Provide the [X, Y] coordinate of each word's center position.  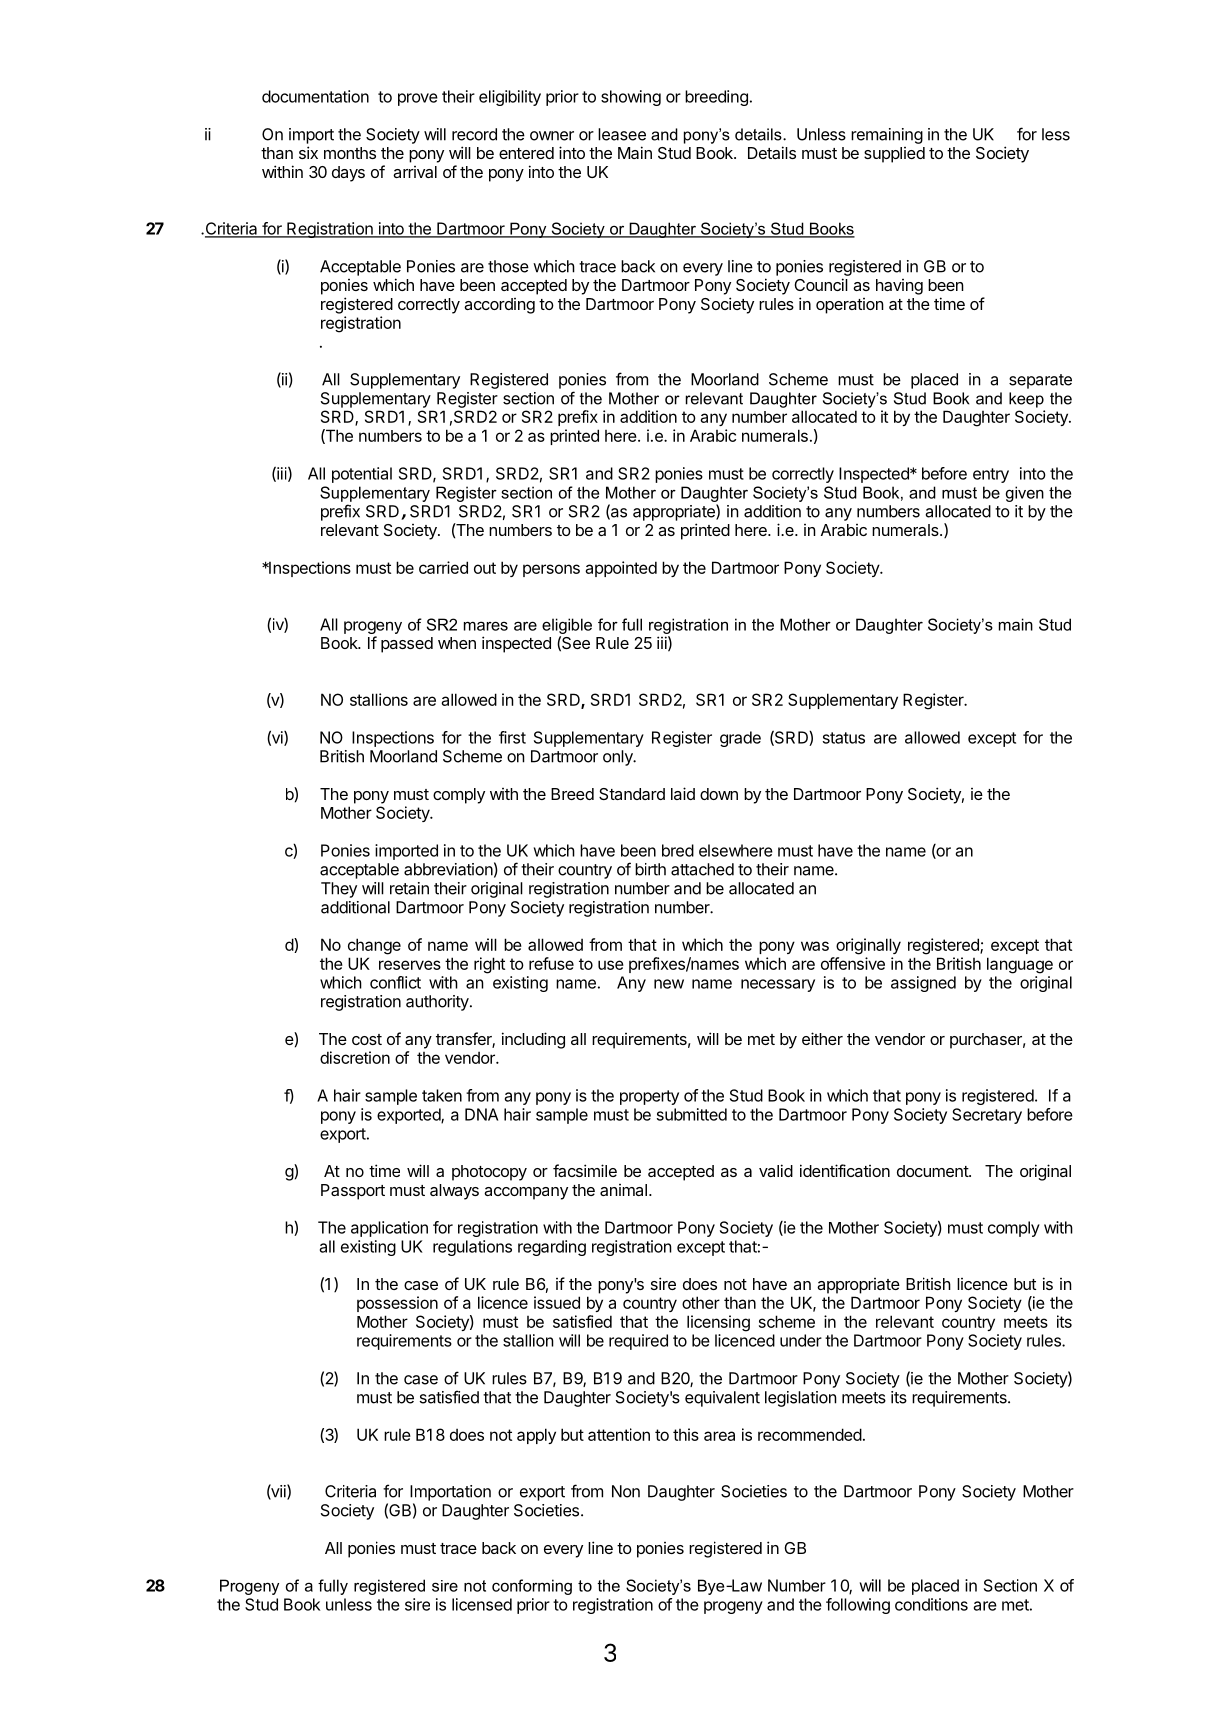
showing [631, 98]
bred [678, 850]
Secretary [987, 1116]
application [389, 1229]
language [1020, 965]
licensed [482, 1604]
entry [991, 475]
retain [409, 888]
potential [362, 475]
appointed [621, 569]
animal [623, 1190]
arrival [415, 172]
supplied [894, 155]
